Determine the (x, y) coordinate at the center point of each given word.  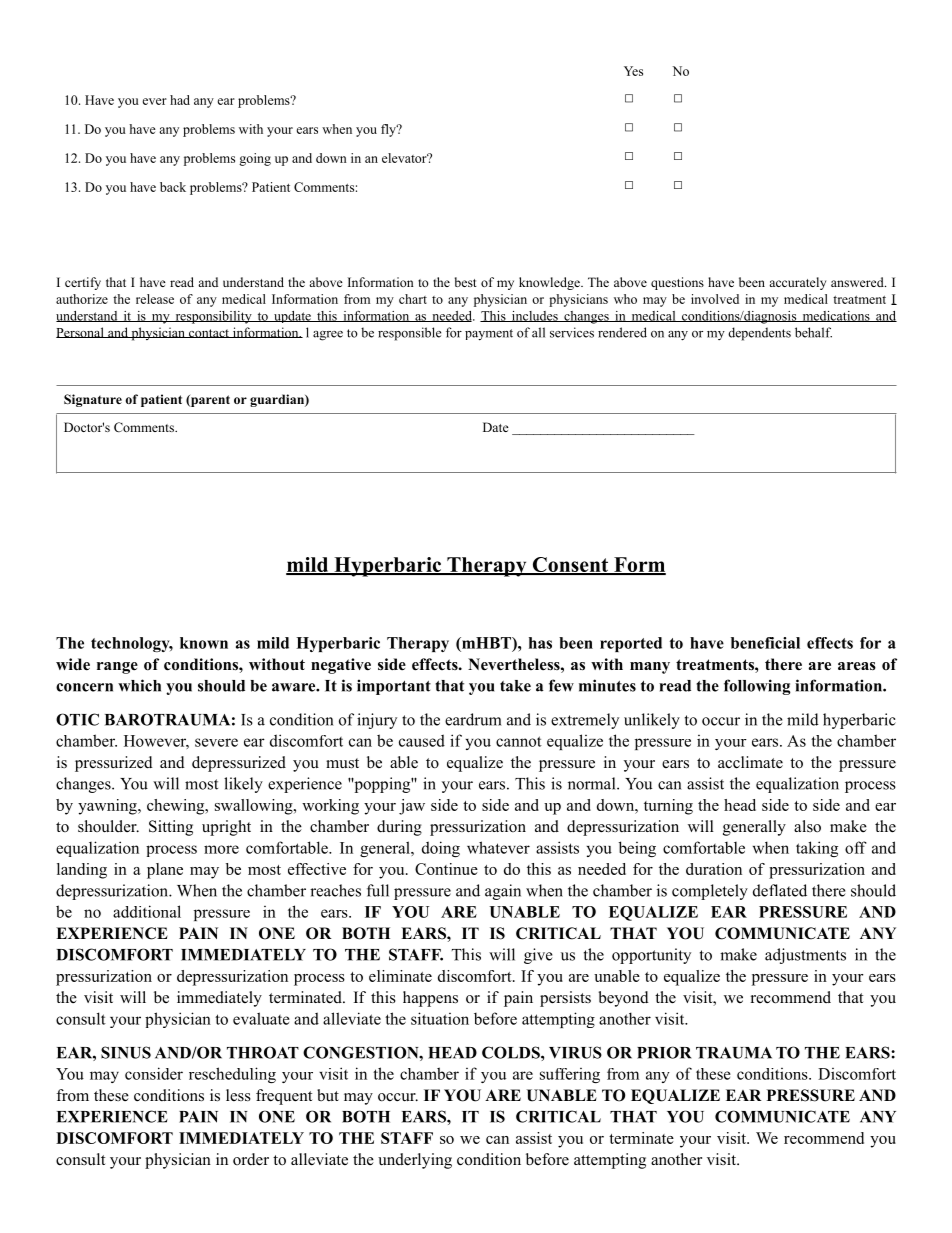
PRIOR (664, 1052)
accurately (797, 283)
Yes (633, 71)
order (251, 1159)
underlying (415, 1161)
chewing (177, 807)
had (180, 100)
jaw (412, 807)
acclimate (750, 762)
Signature (93, 400)
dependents (759, 334)
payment (489, 335)
